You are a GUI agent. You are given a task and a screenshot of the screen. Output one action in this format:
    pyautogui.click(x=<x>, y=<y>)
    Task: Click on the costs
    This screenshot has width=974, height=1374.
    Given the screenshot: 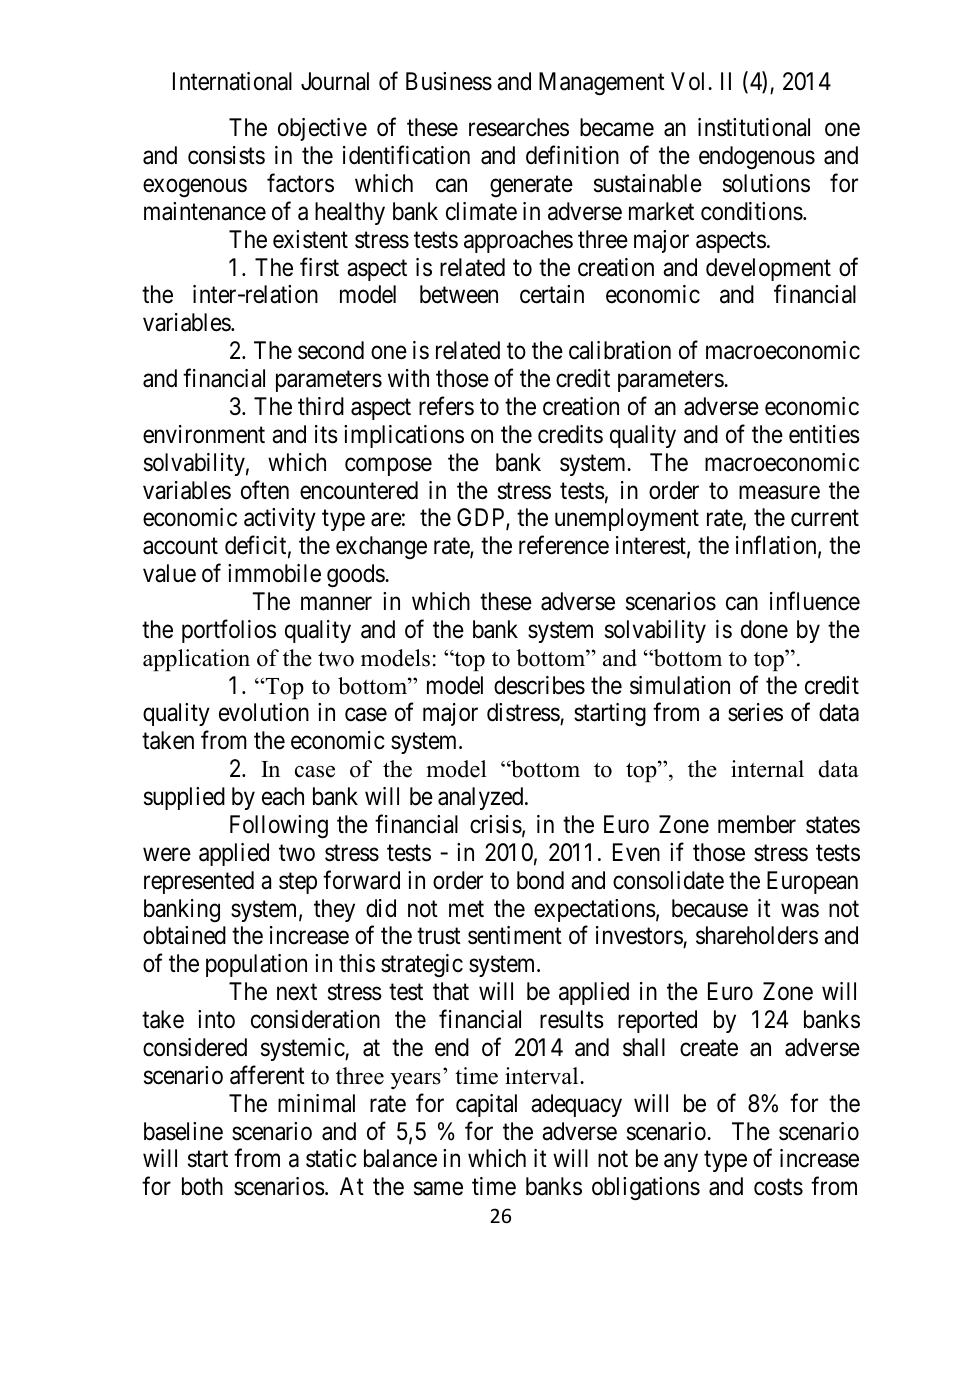 What is the action you would take?
    pyautogui.click(x=778, y=1187)
